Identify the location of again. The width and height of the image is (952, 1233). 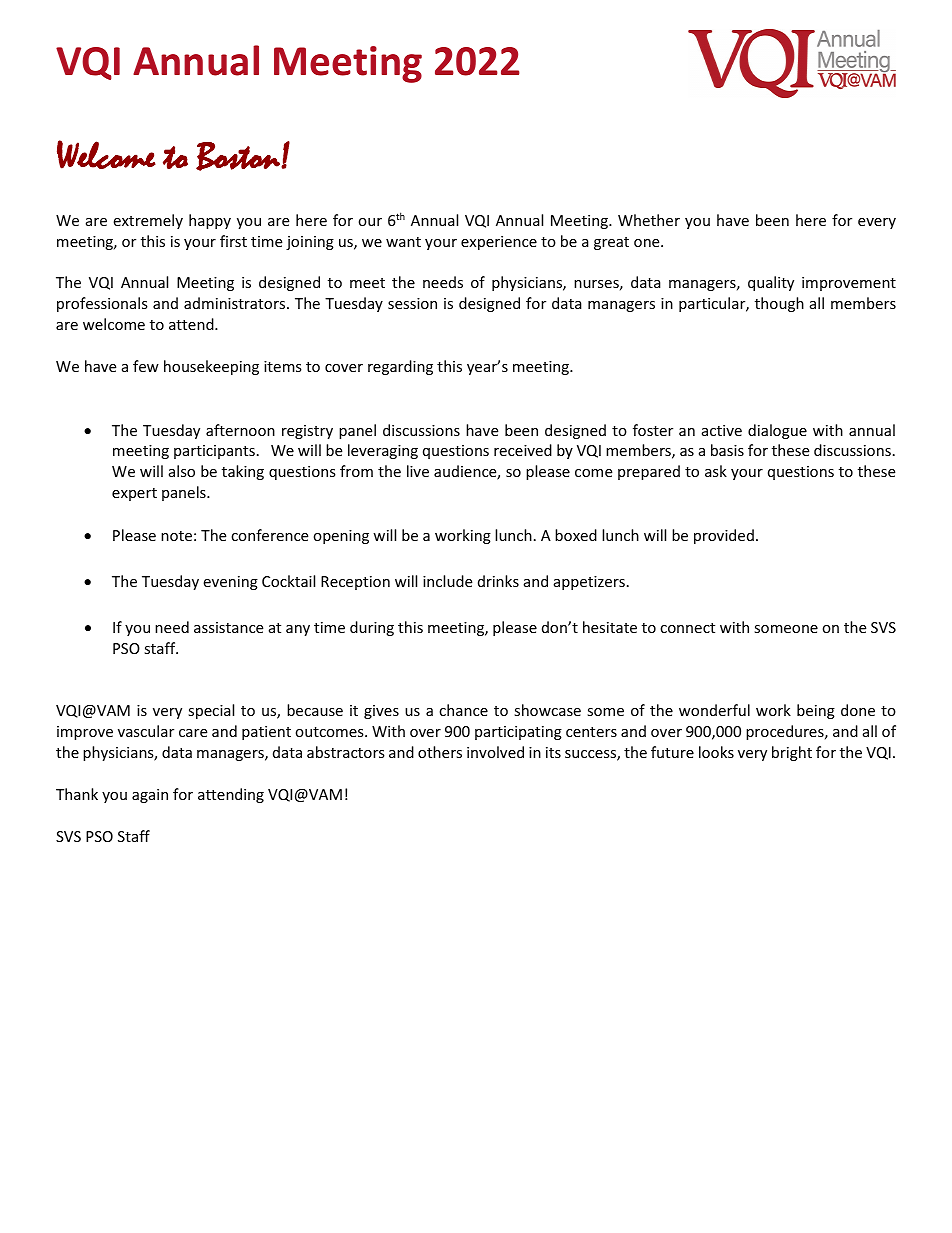
(150, 796).
